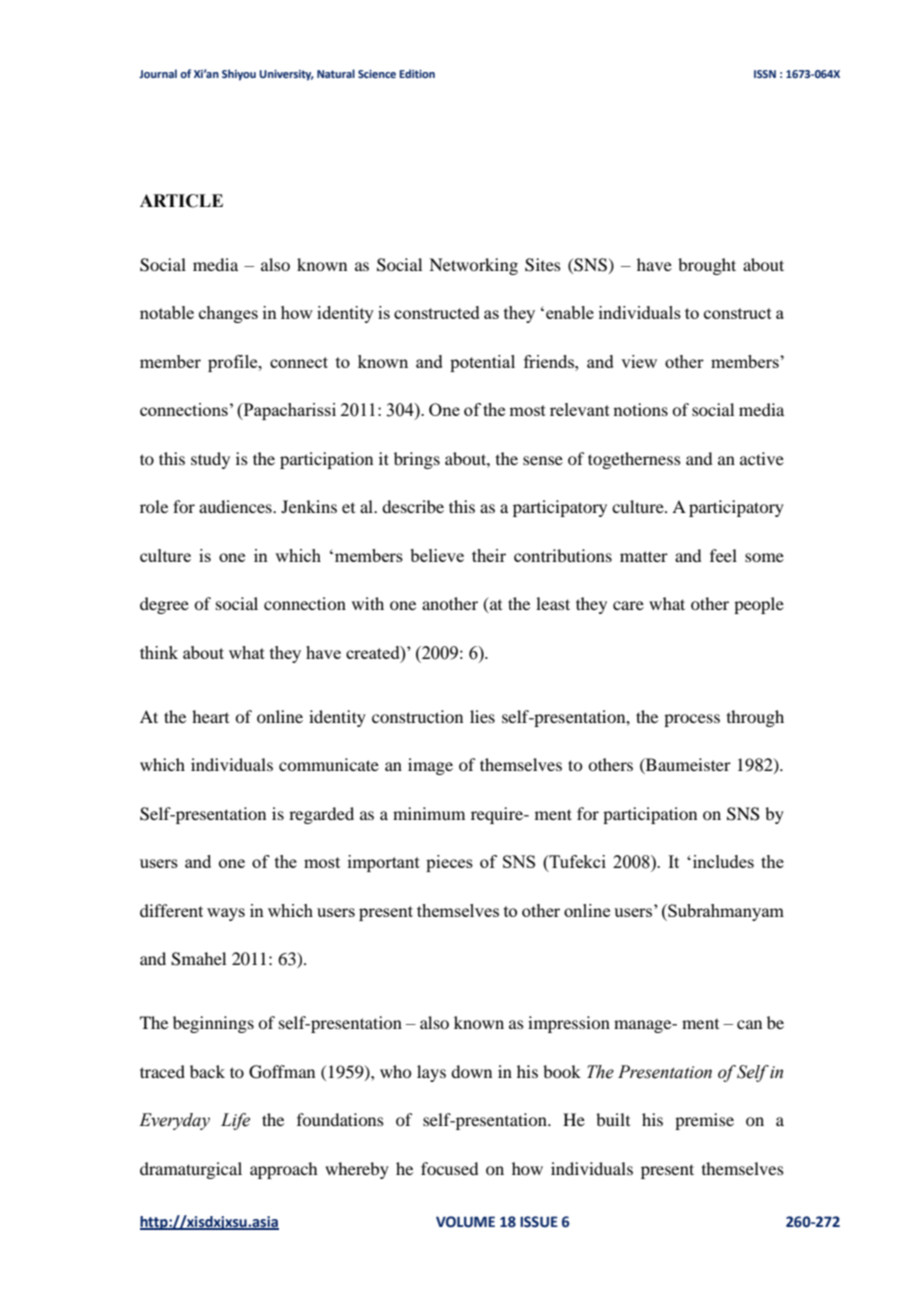 This screenshot has height=1308, width=924. I want to click on potential, so click(482, 363).
